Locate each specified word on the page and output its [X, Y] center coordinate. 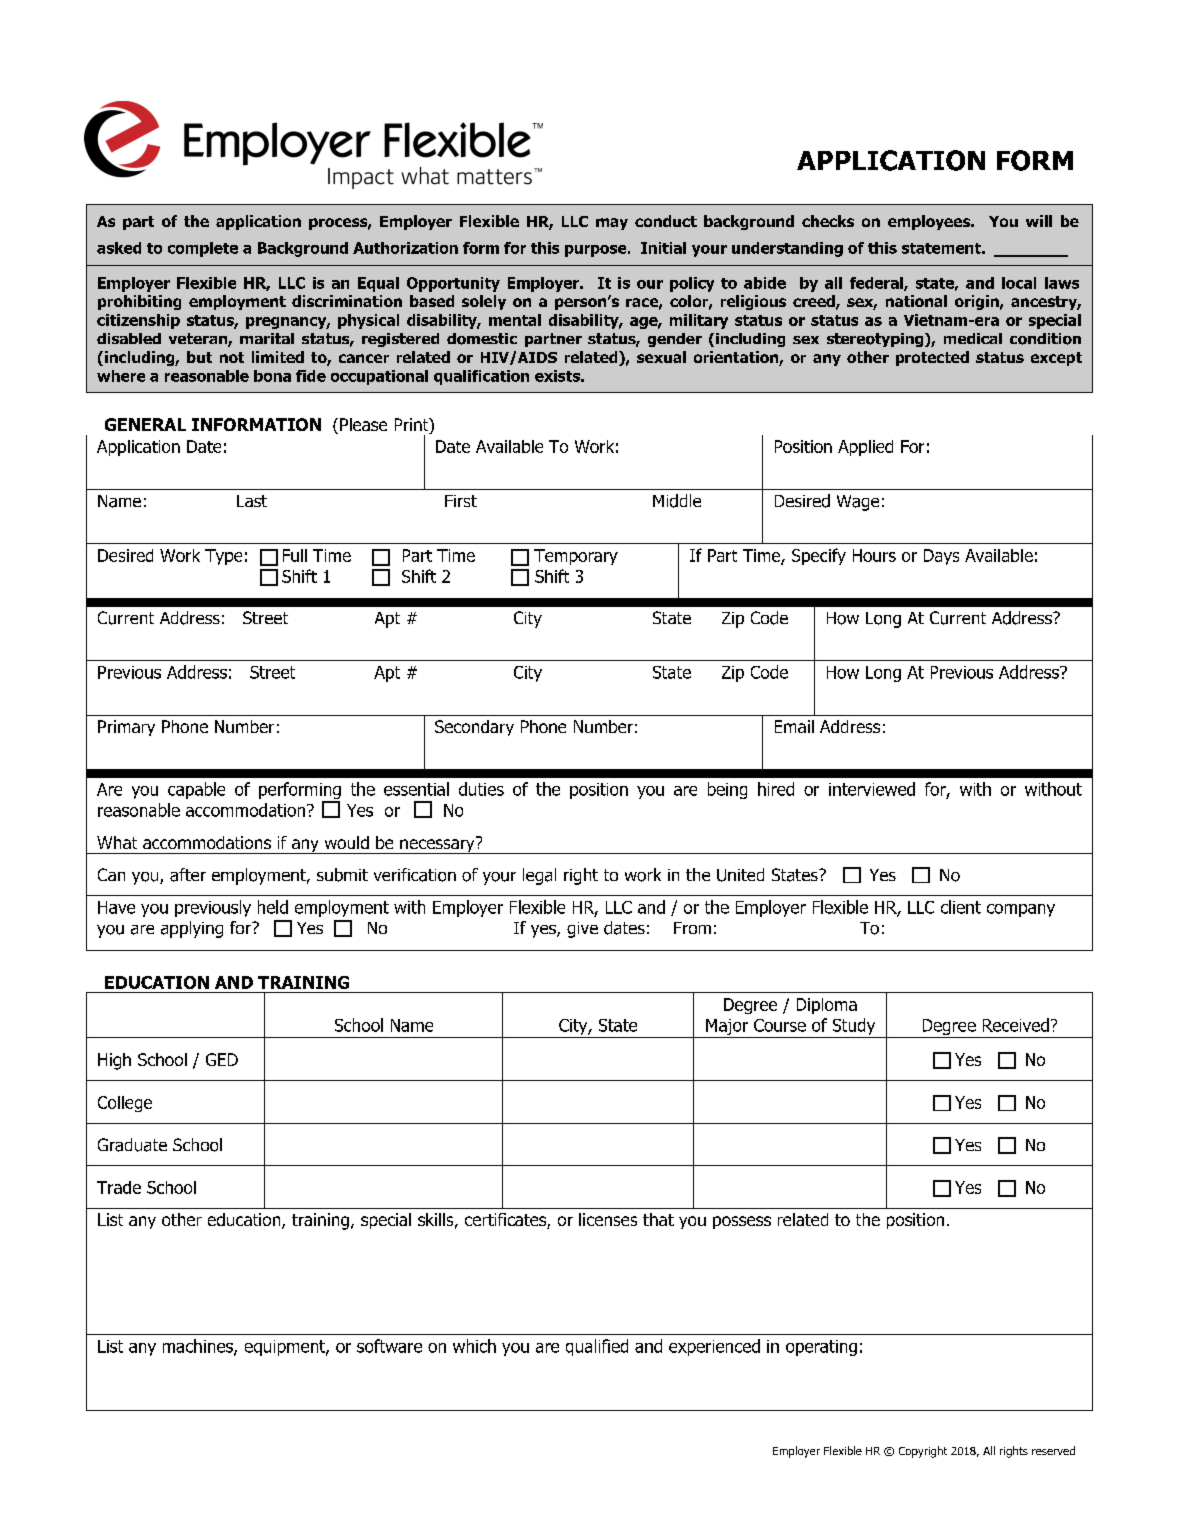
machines [199, 1347]
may [612, 224]
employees [930, 222]
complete [203, 249]
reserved [1053, 1450]
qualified [597, 1347]
